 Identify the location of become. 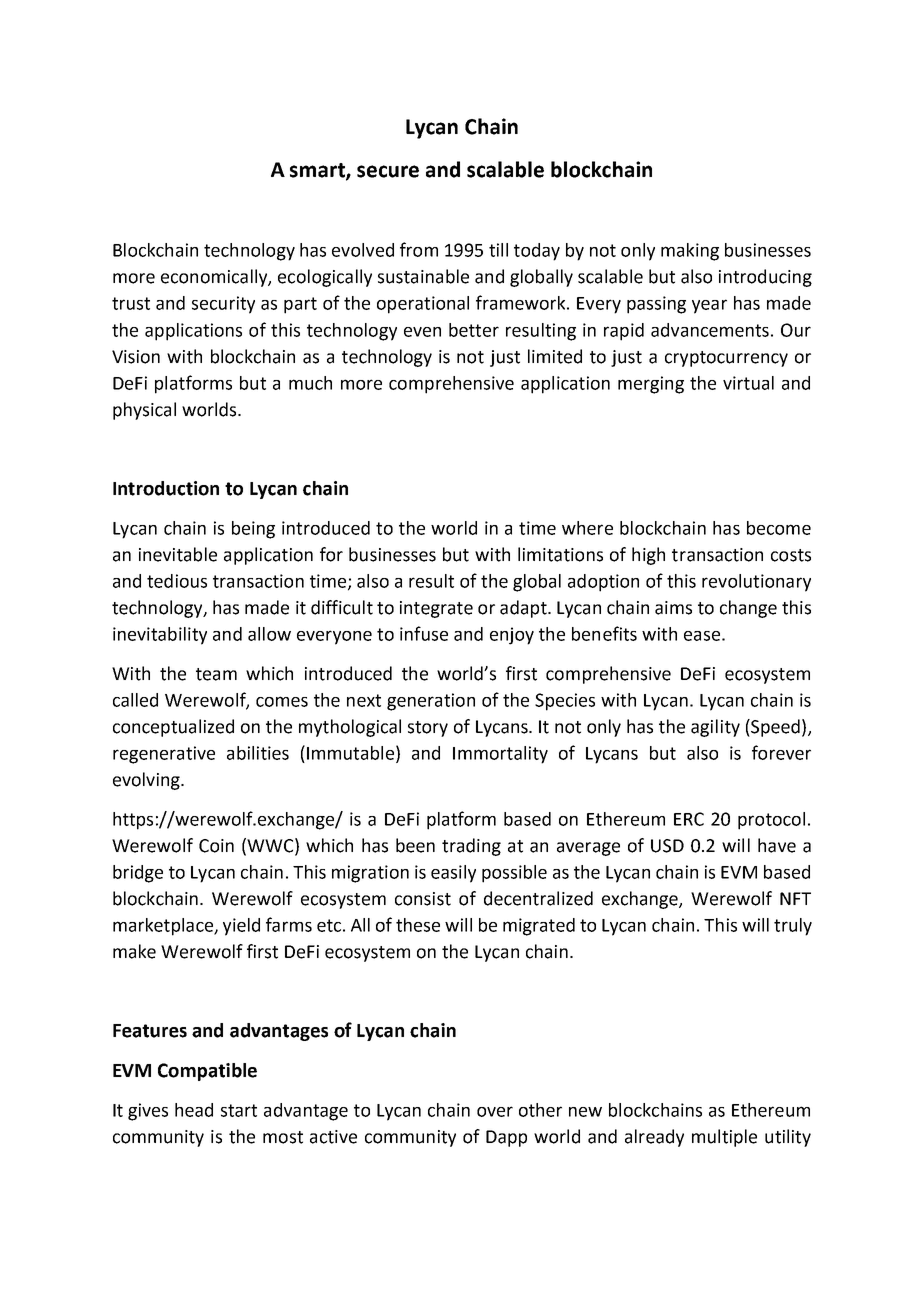
(779, 528).
